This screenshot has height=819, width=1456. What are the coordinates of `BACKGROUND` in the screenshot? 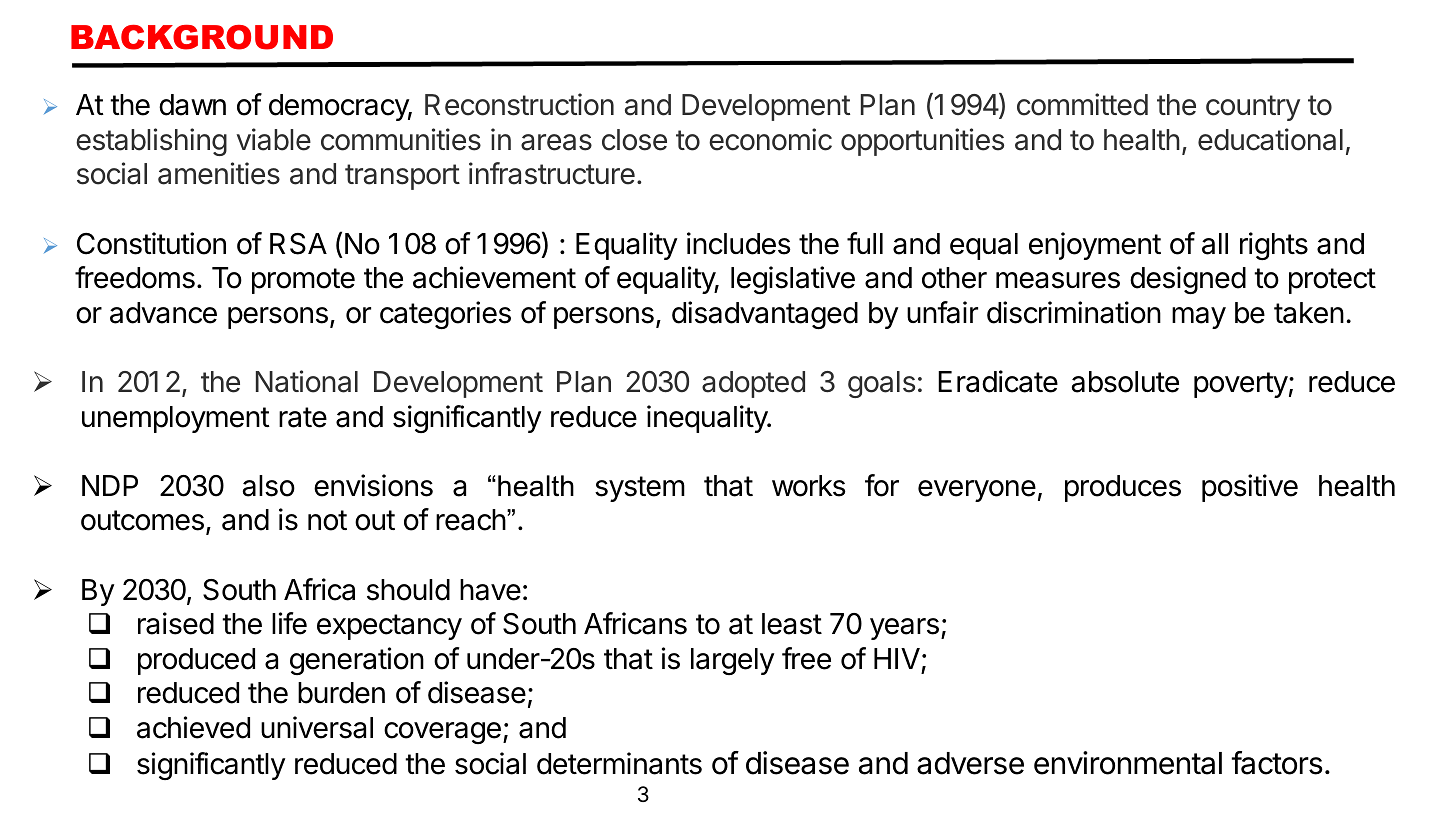 It's located at (202, 37).
